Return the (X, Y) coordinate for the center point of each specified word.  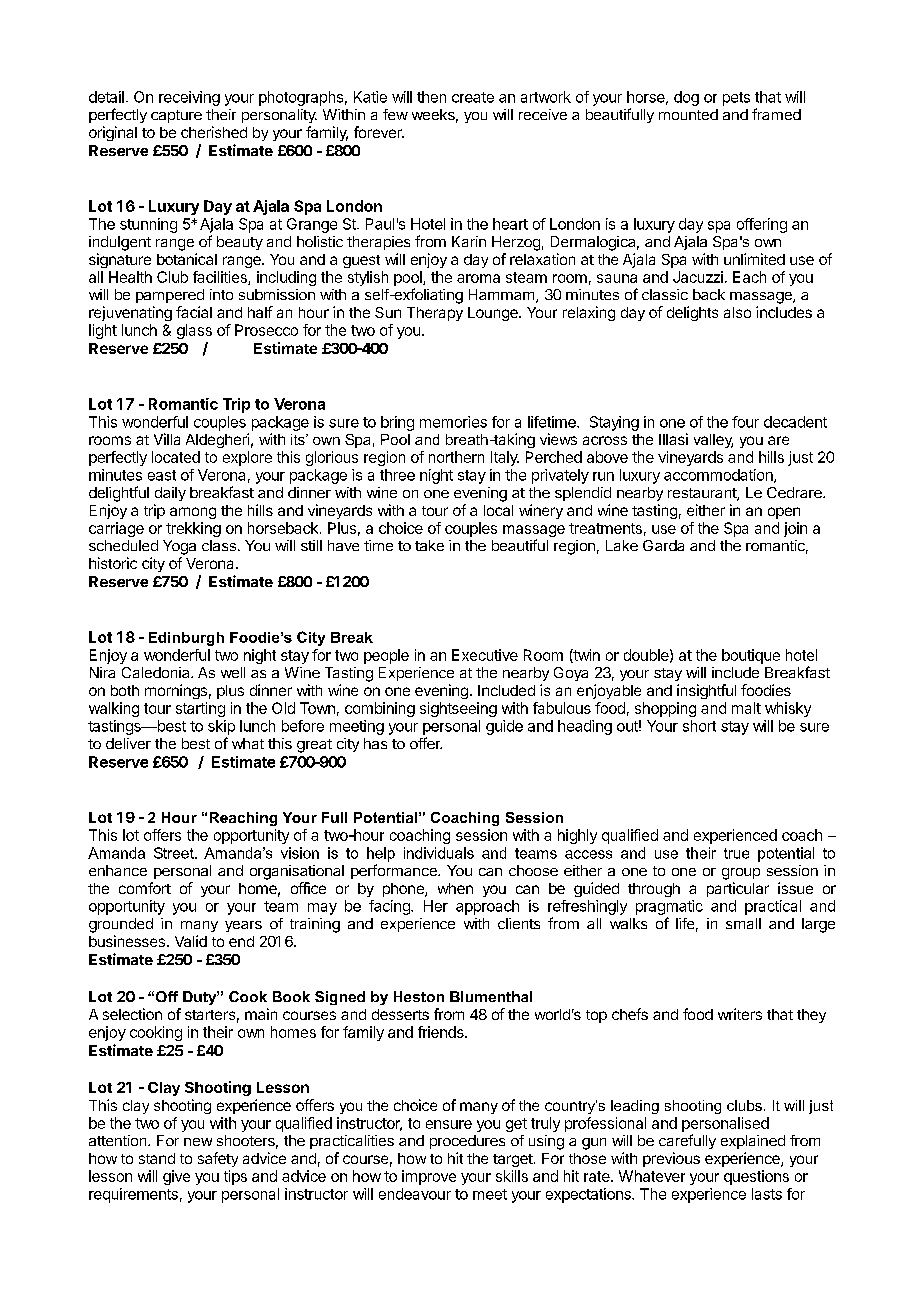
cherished (214, 132)
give (176, 1177)
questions (756, 1177)
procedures (467, 1142)
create (473, 97)
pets (736, 99)
